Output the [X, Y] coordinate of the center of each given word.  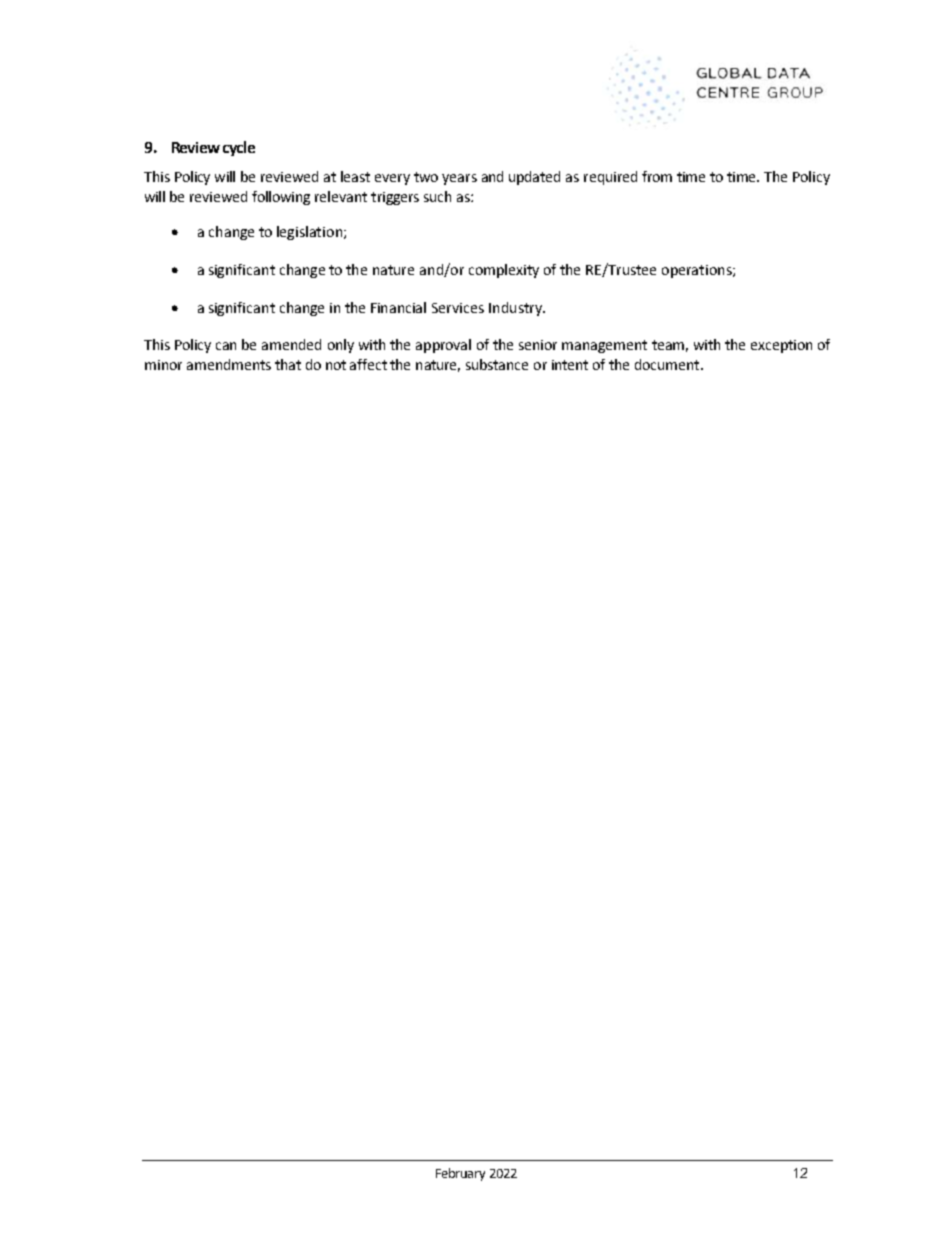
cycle [239, 148]
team [668, 345]
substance [497, 364]
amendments [229, 364]
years [459, 179]
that [288, 364]
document [668, 364]
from [657, 176]
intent [570, 365]
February [460, 1174]
